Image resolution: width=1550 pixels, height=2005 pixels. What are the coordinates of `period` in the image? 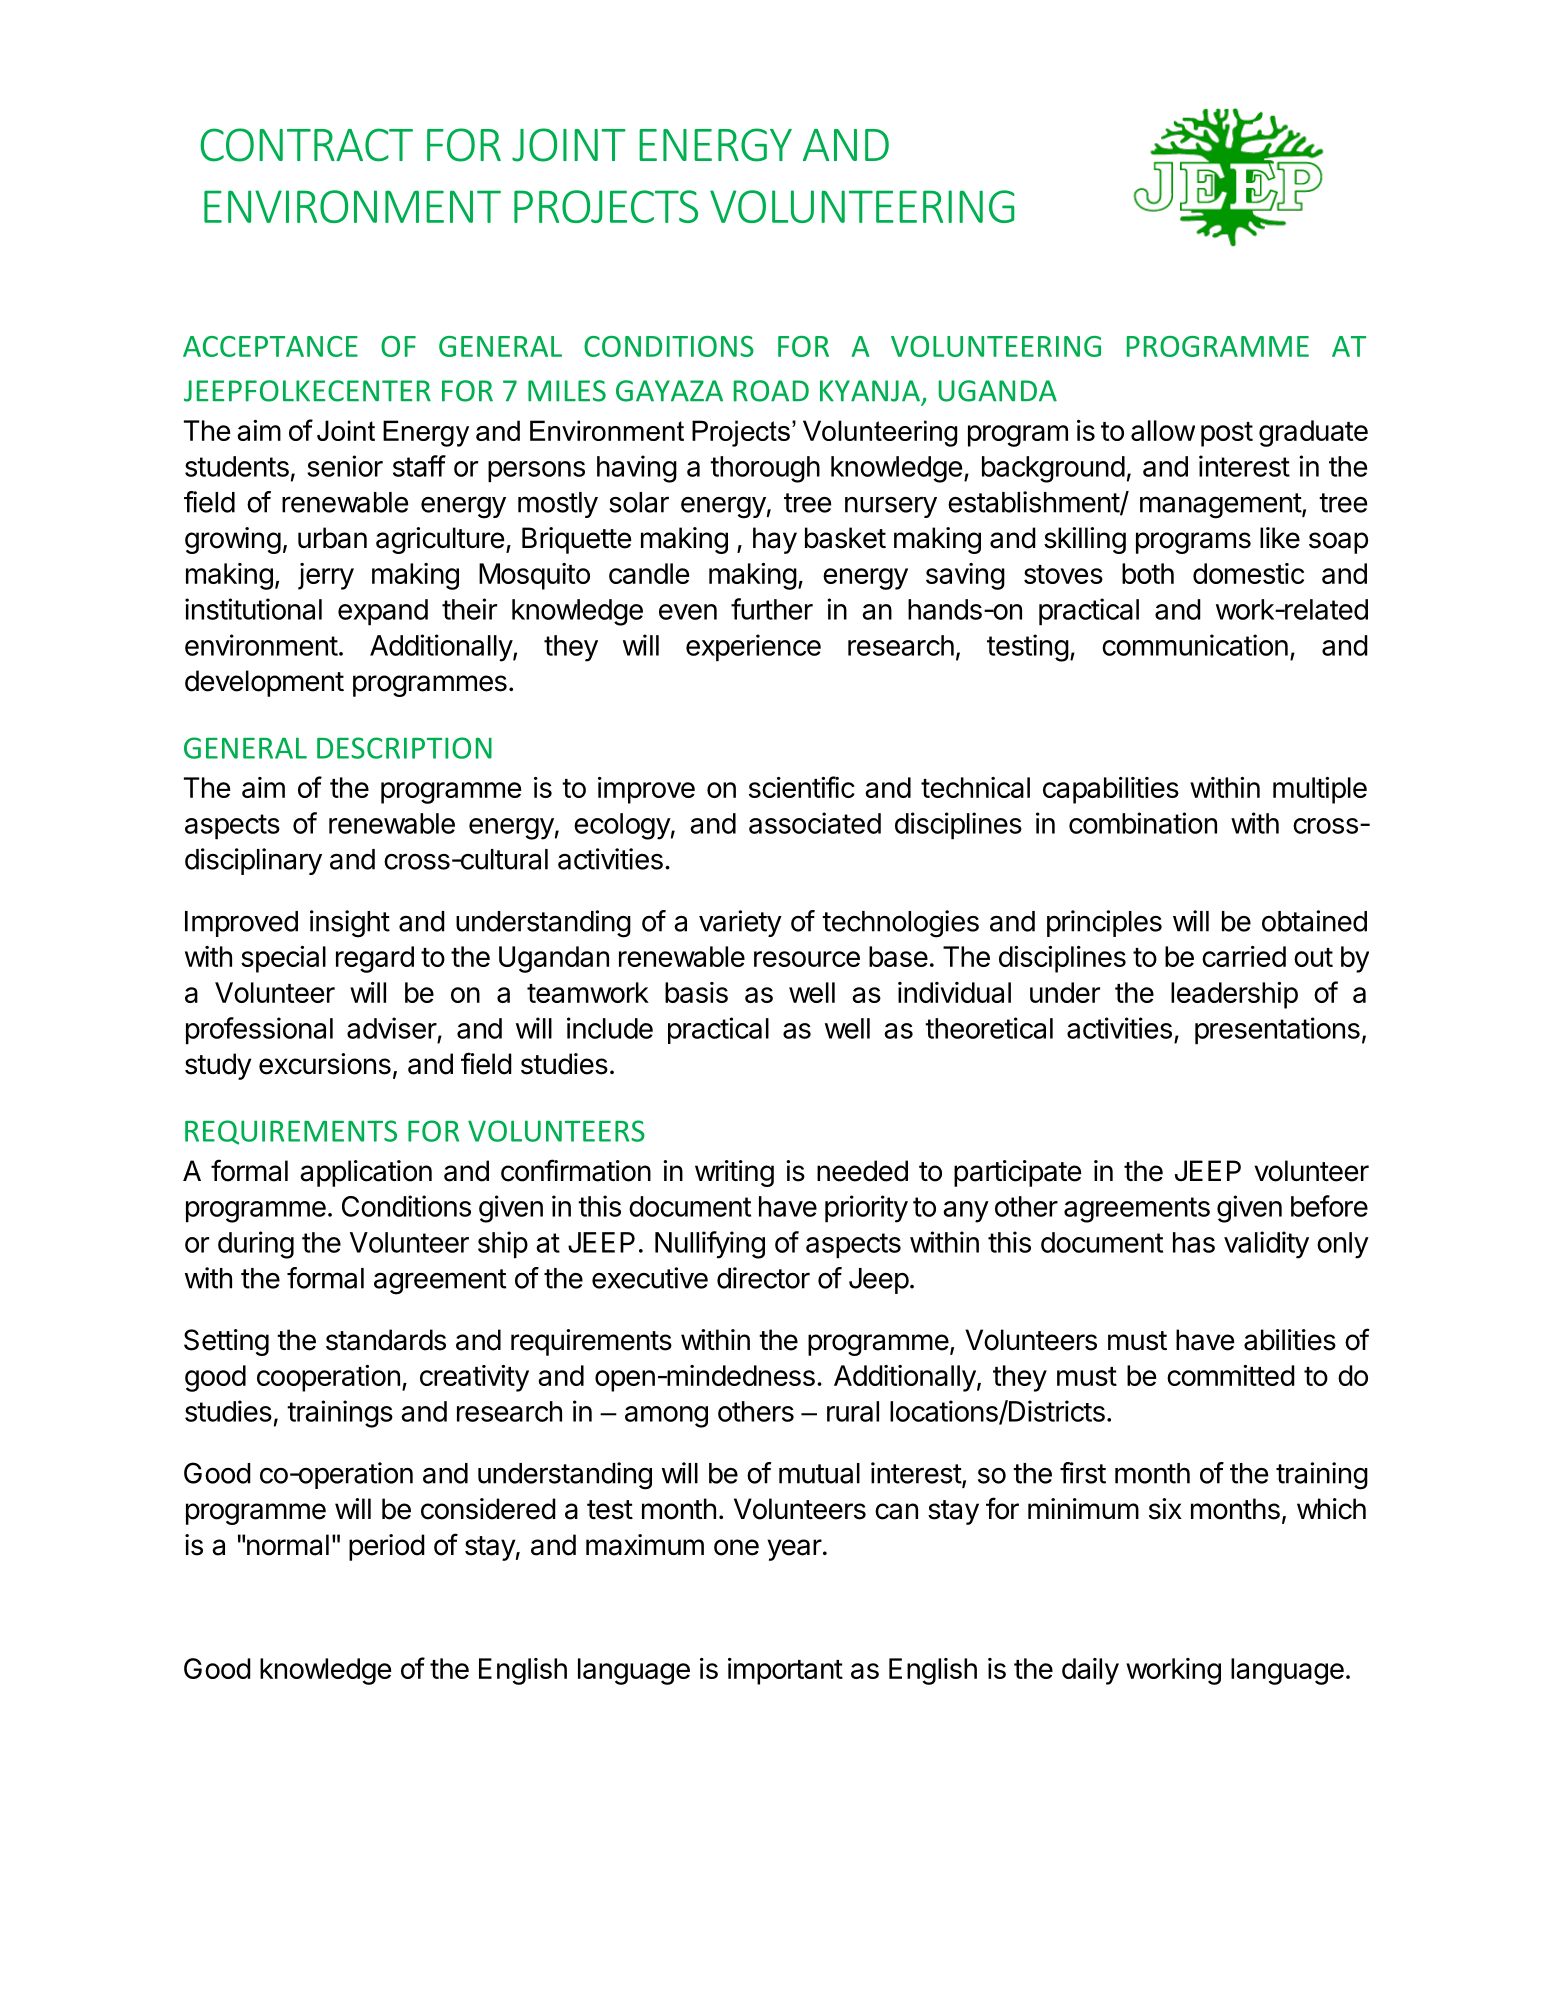 It's located at (387, 1547).
